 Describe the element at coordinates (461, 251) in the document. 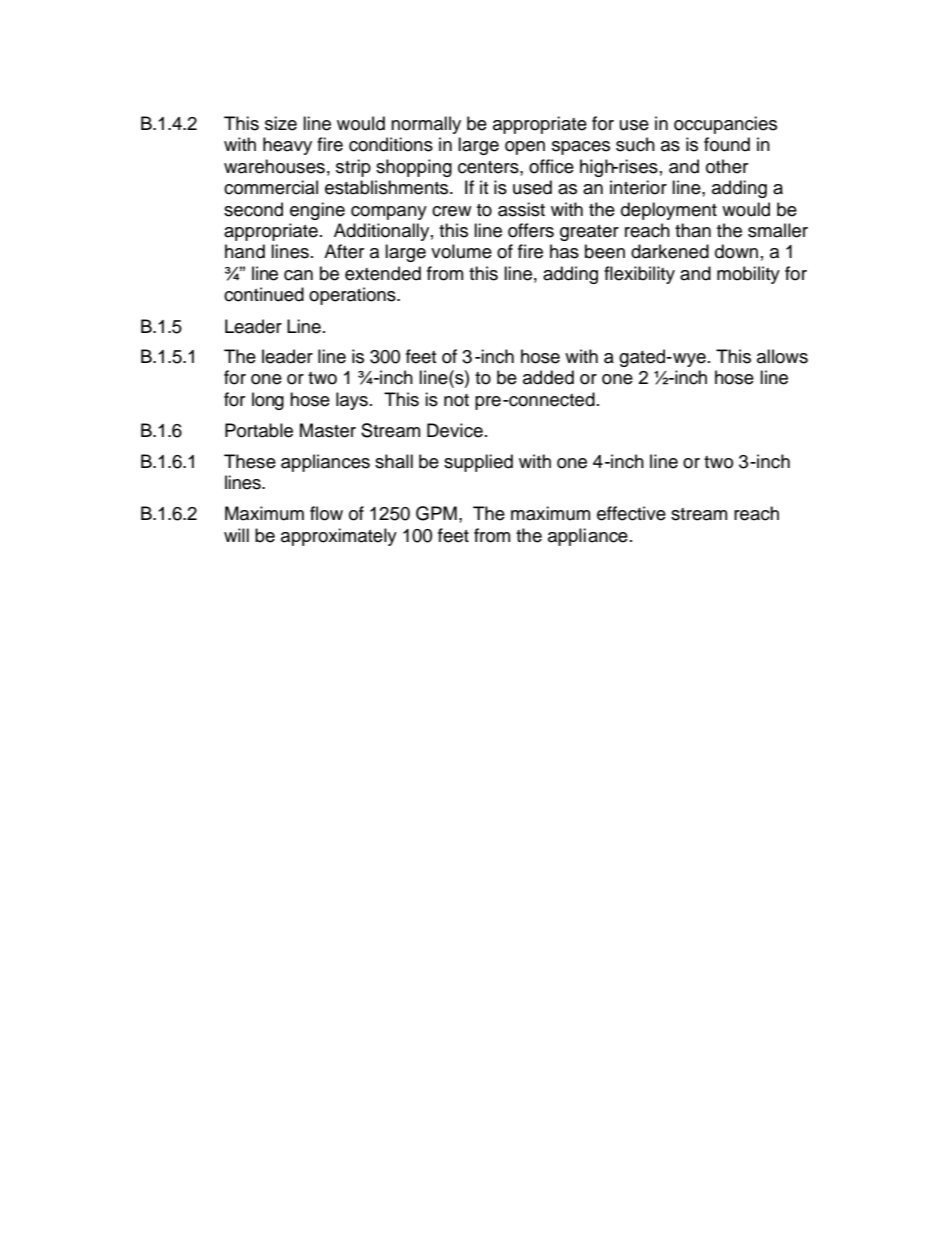

I see `volume` at that location.
